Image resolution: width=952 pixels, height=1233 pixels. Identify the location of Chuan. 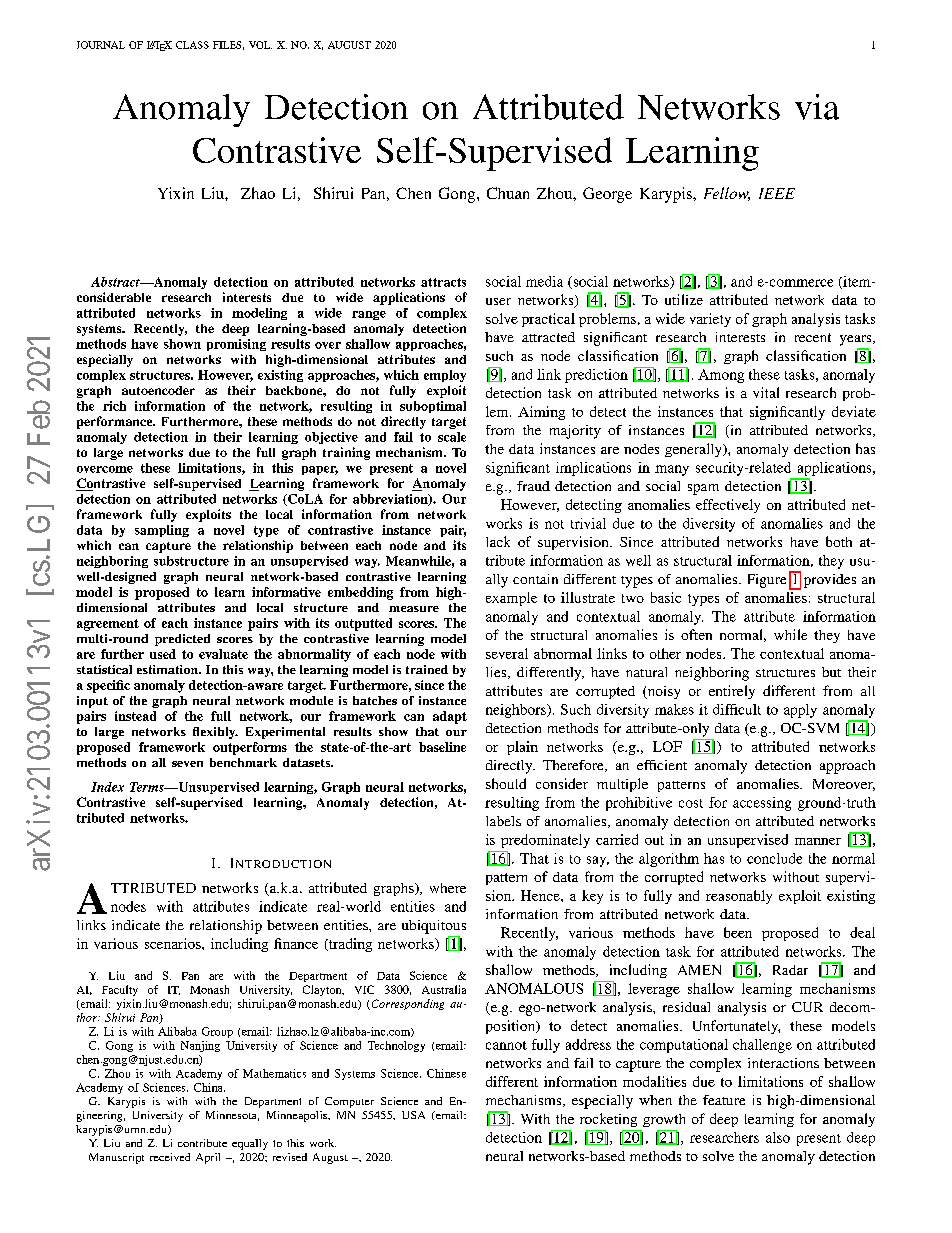
(508, 193).
